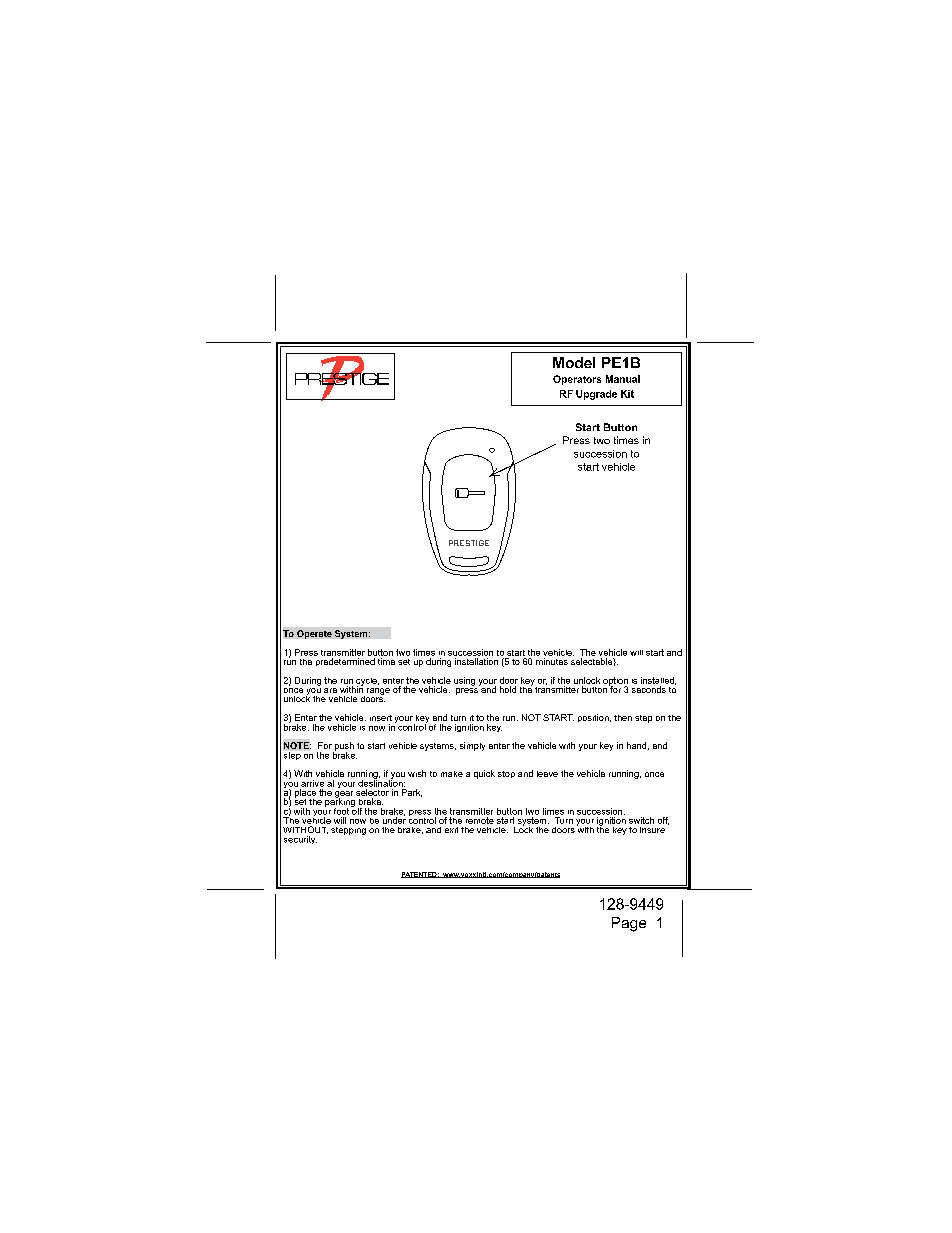 This screenshot has height=1233, width=952. Describe the element at coordinates (469, 543) in the screenshot. I see `PRESTIGE` at that location.
